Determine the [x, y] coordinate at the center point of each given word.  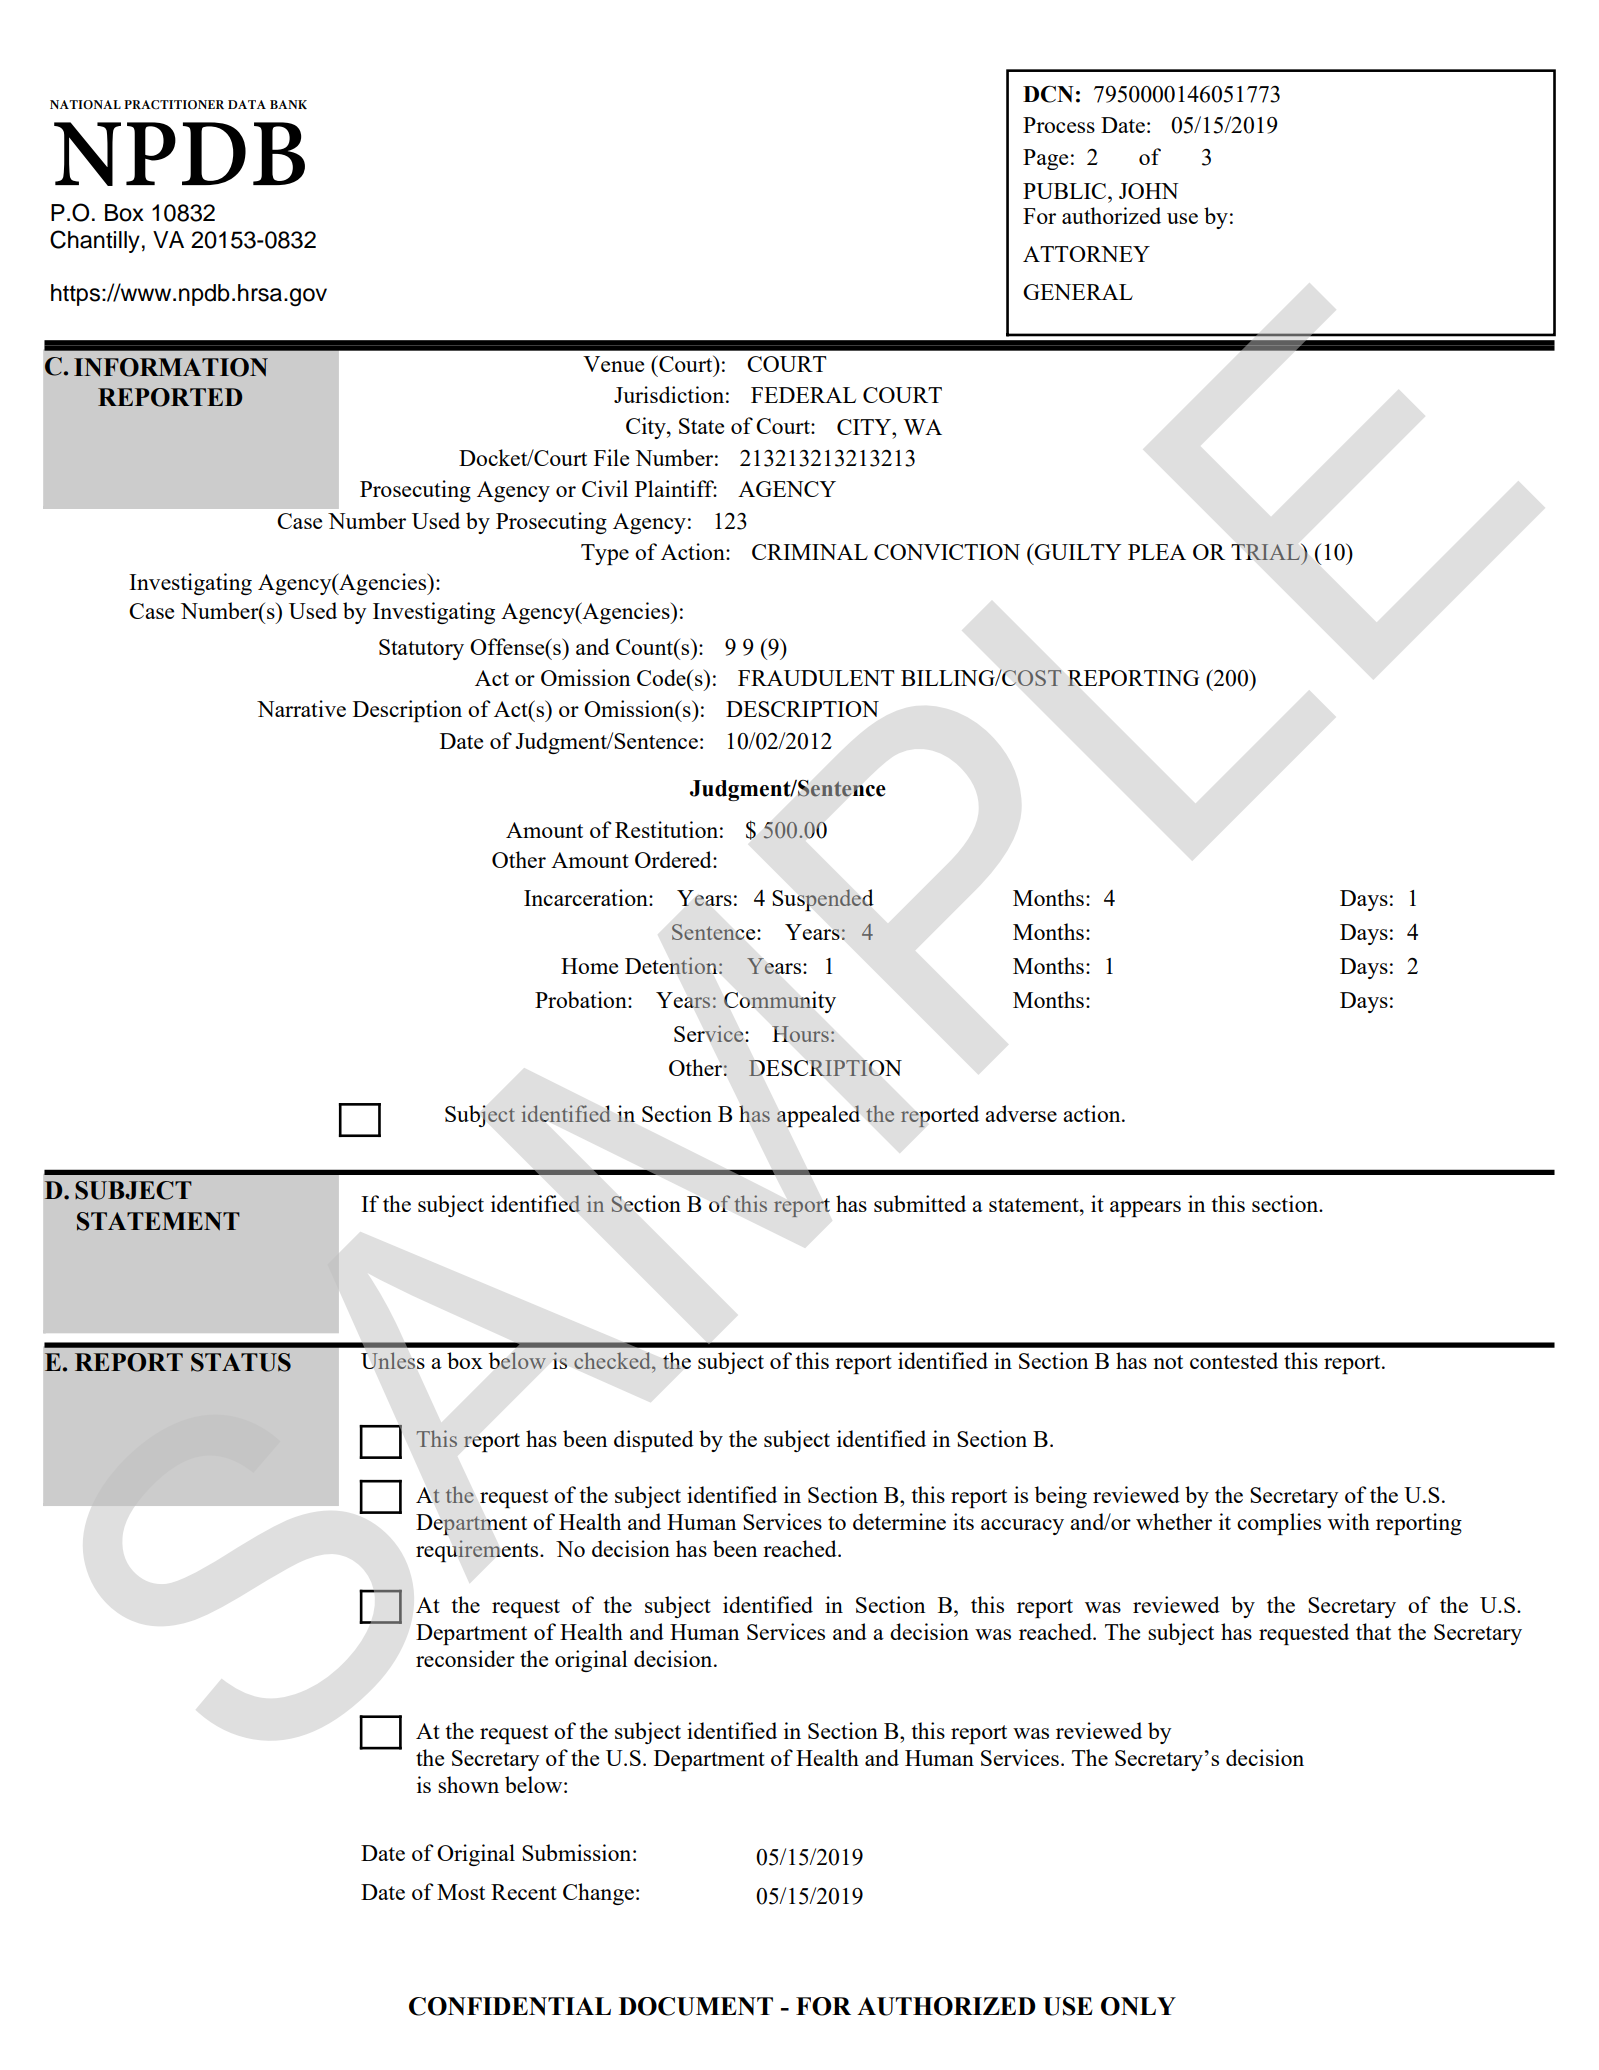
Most [461, 1892]
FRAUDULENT [816, 678]
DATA [247, 104]
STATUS [241, 1362]
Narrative [301, 708]
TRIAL [1267, 552]
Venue [613, 364]
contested [1234, 1360]
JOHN [1148, 191]
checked [613, 1360]
